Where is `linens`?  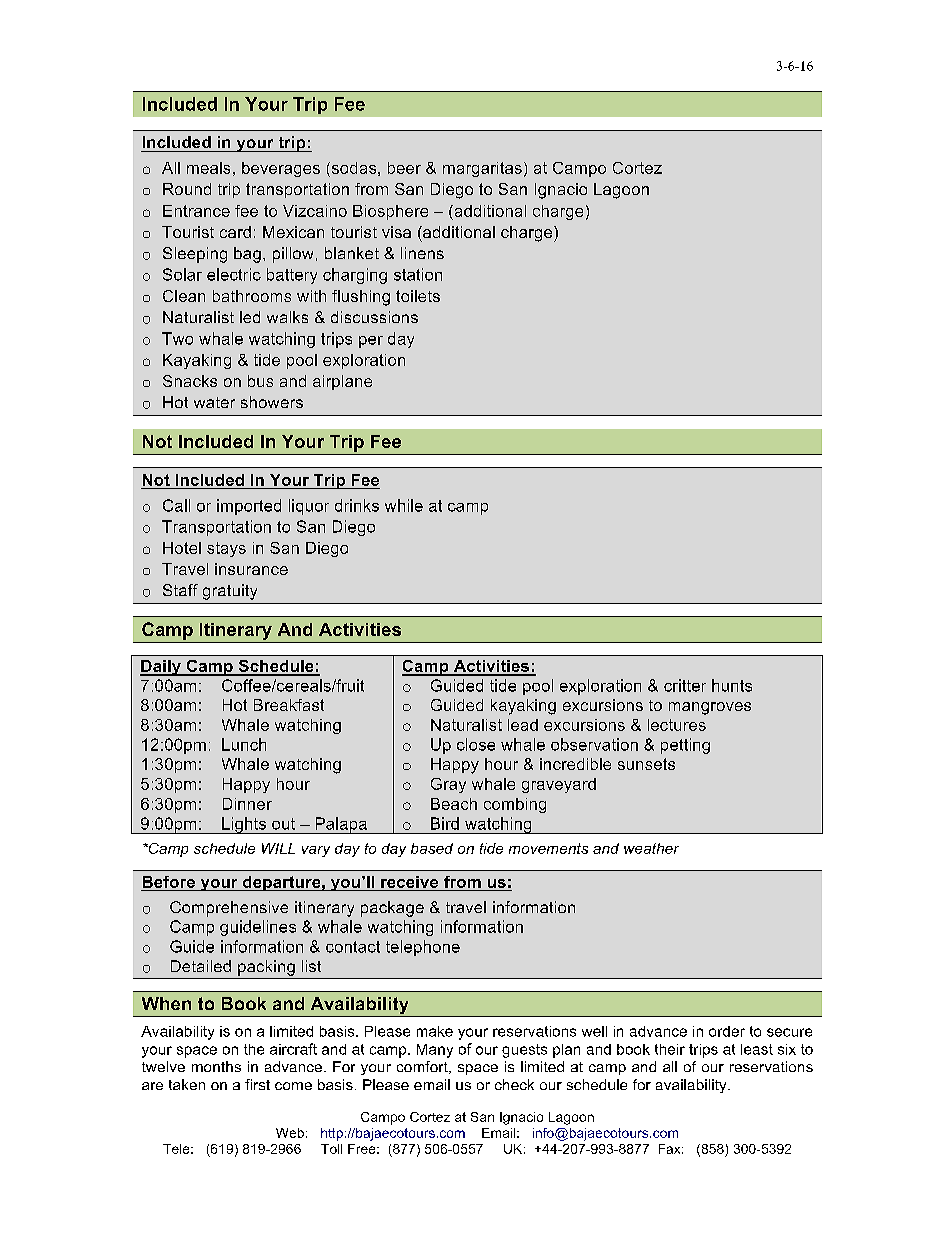 linens is located at coordinates (422, 253).
